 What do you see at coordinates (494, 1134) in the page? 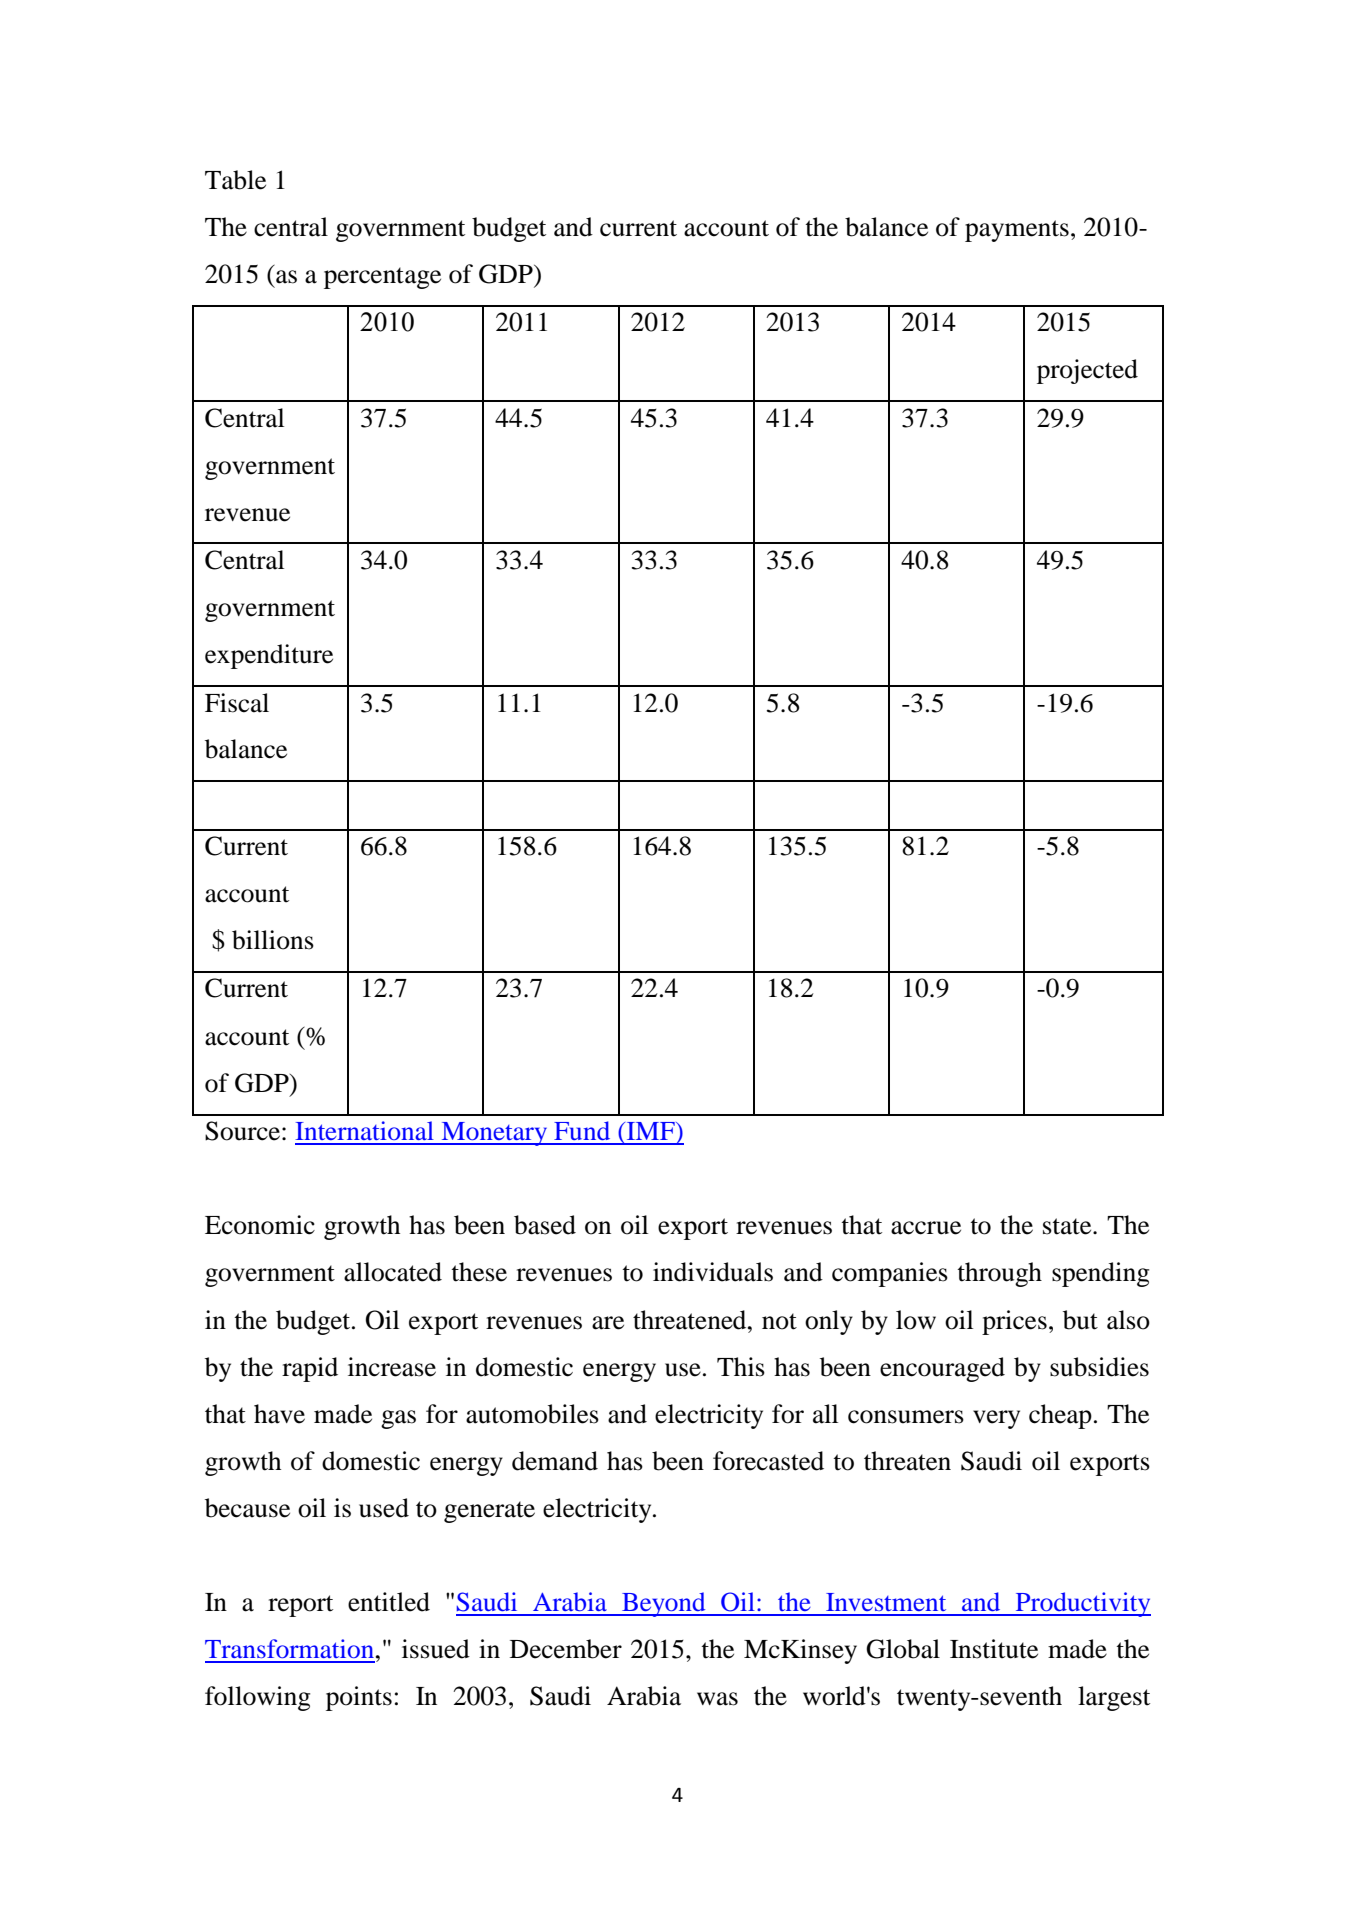
I see `Monetary` at bounding box center [494, 1134].
